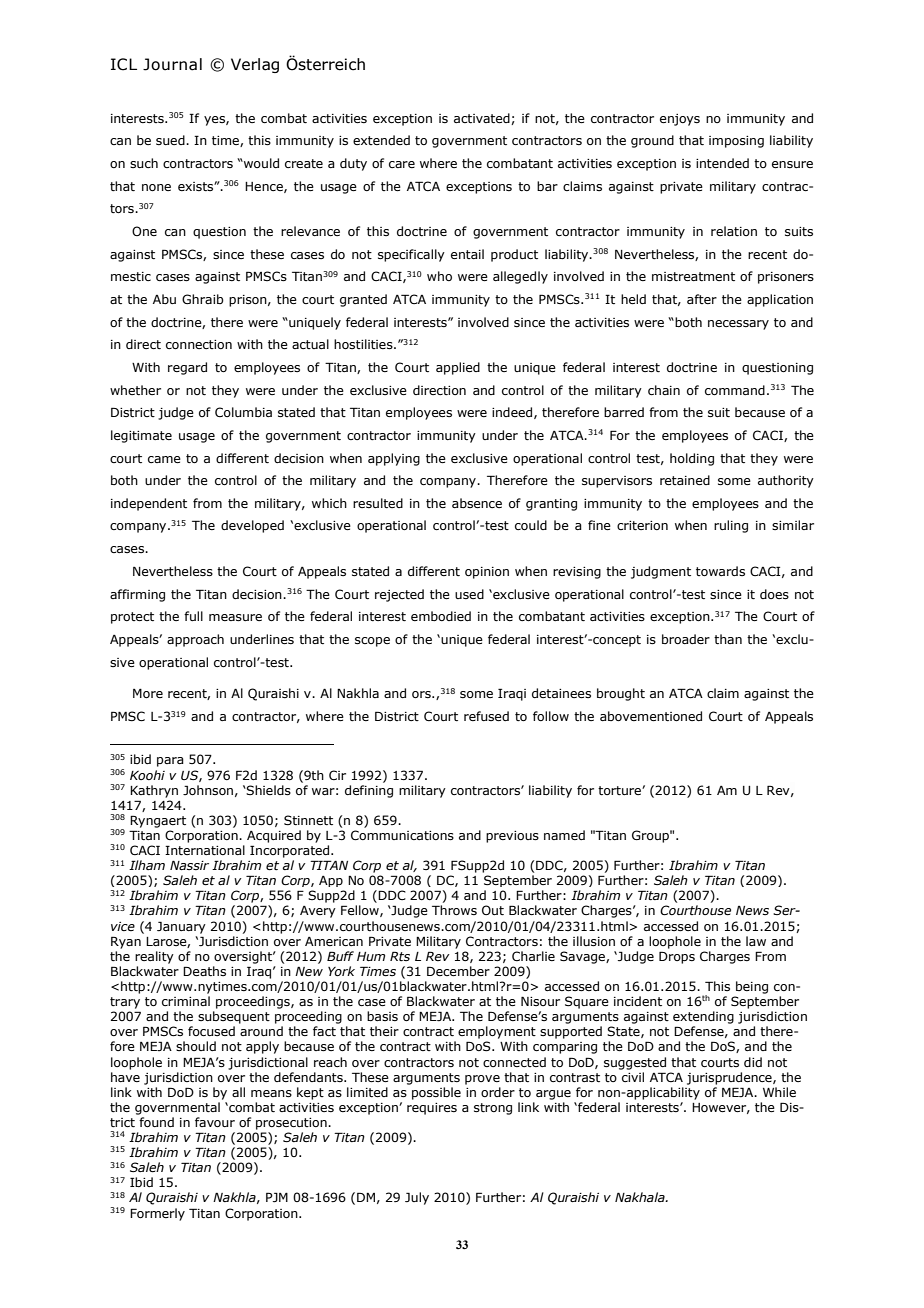 The height and width of the document is (1308, 924). Describe the element at coordinates (439, 276) in the document. I see `who` at that location.
